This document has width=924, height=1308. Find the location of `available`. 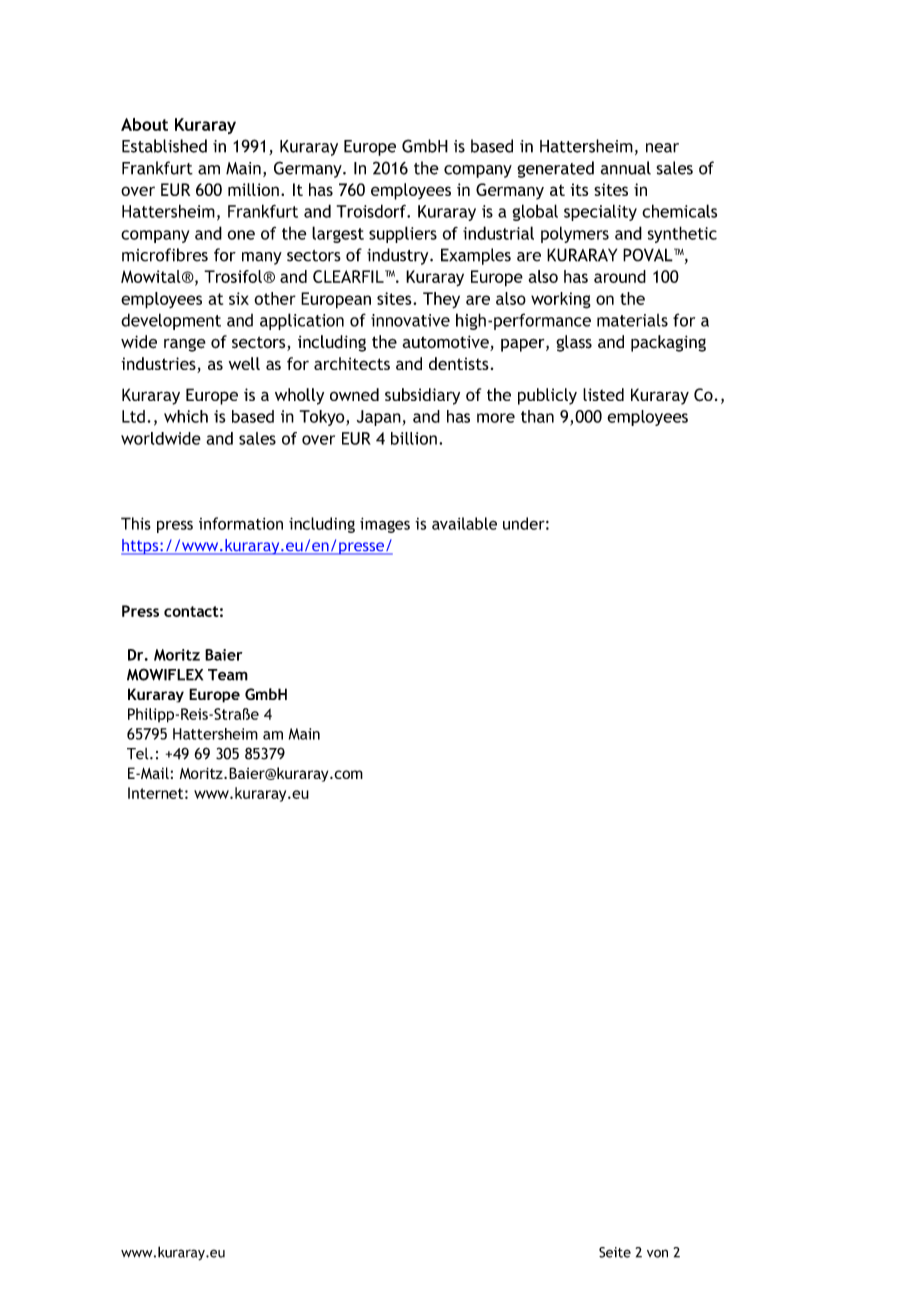

available is located at coordinates (464, 523).
